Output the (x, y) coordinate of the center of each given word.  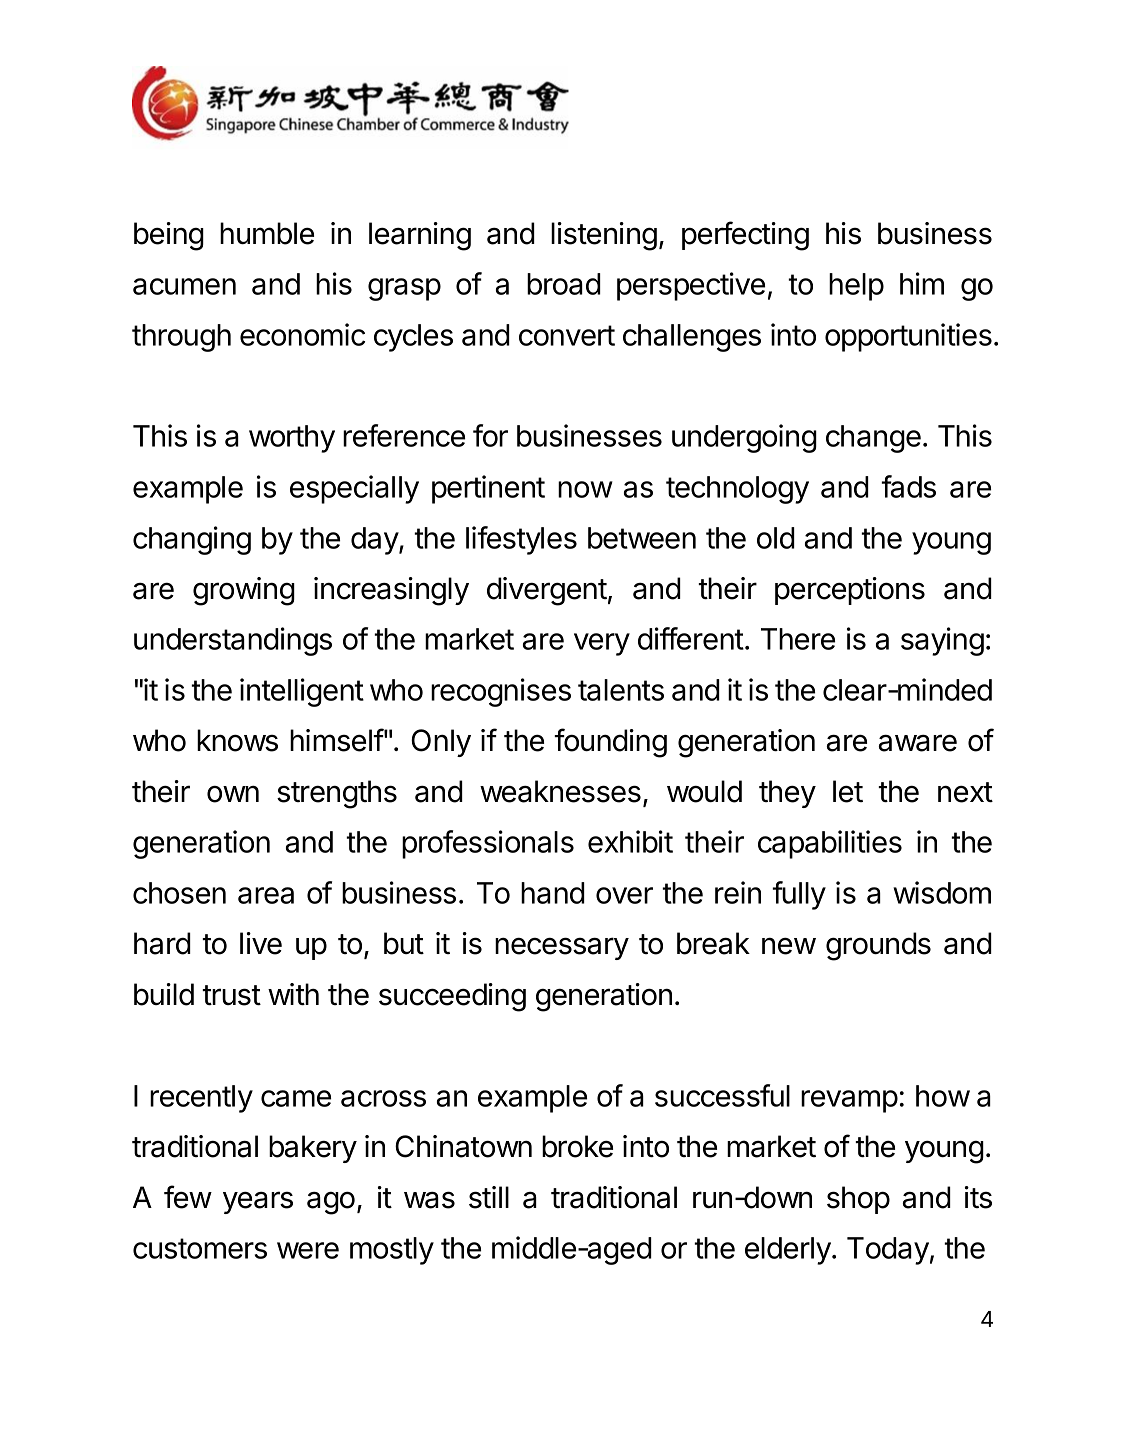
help (856, 287)
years (258, 1202)
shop (858, 1200)
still (489, 1197)
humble (267, 233)
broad (564, 284)
